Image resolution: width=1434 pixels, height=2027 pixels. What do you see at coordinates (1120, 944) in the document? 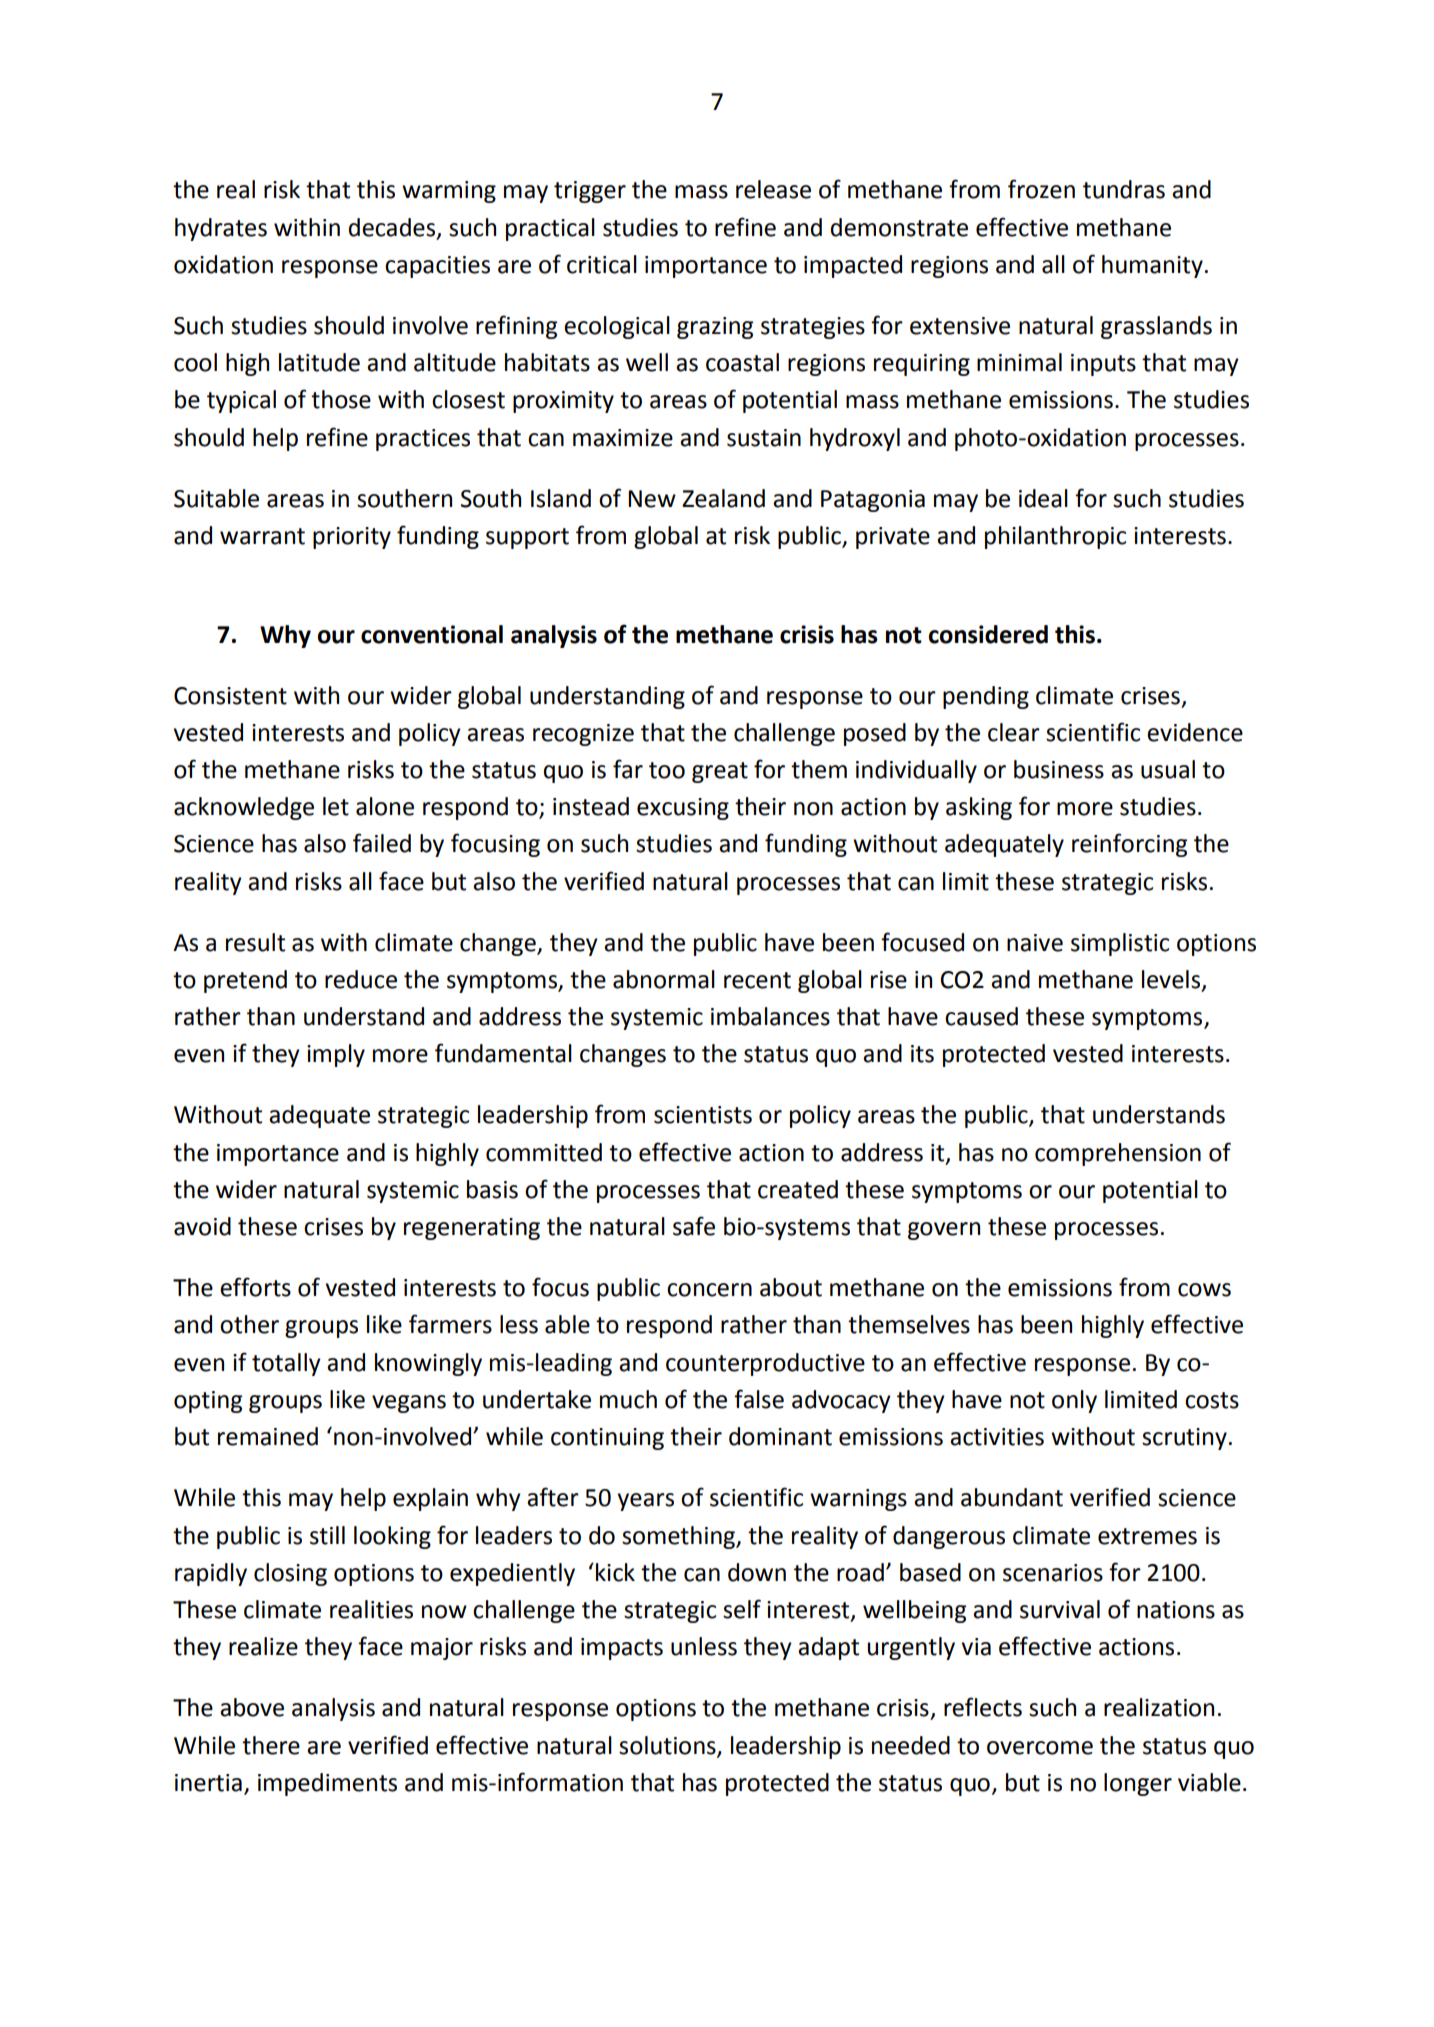
I see `simplistic` at bounding box center [1120, 944].
